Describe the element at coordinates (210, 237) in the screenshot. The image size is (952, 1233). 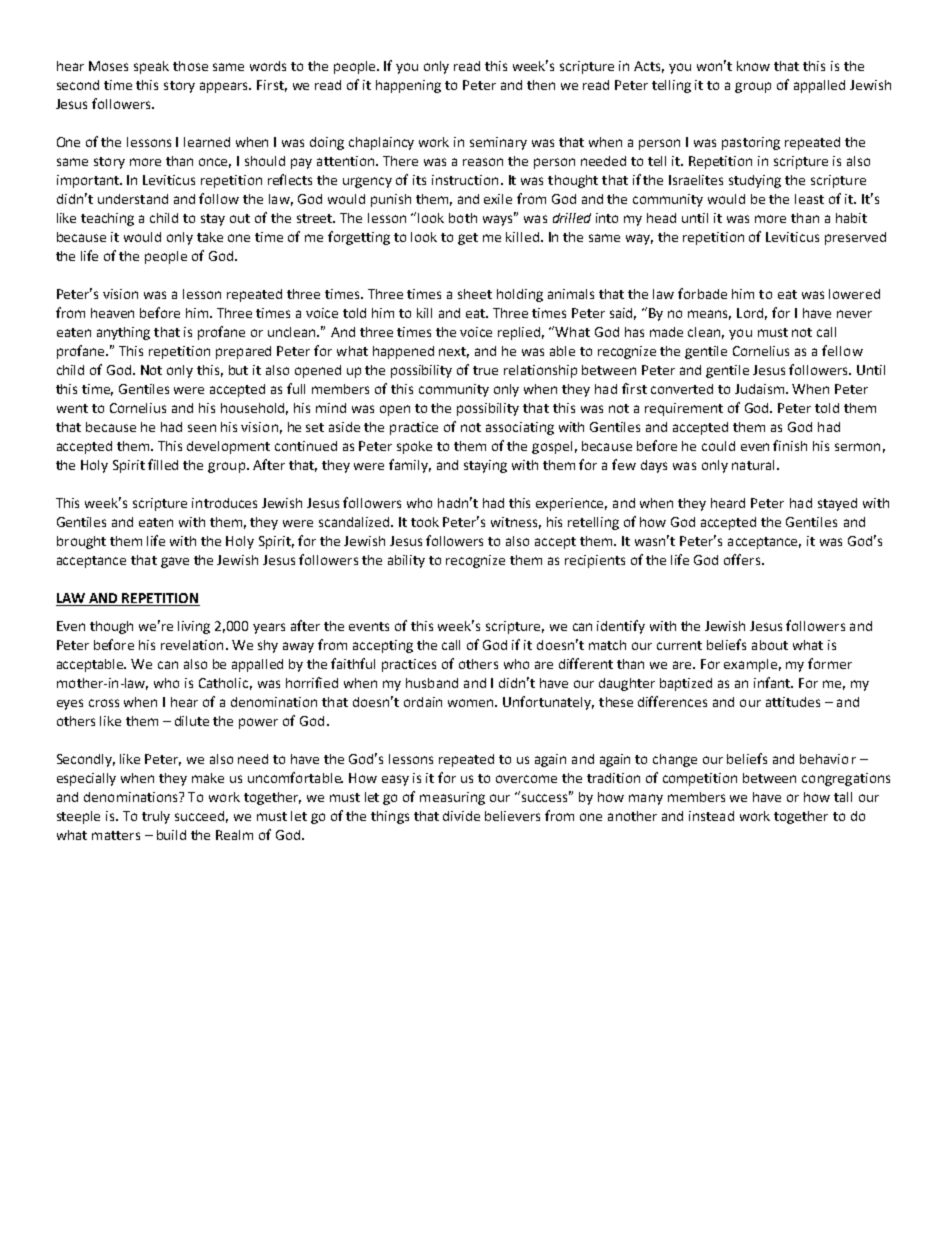
I see `take` at that location.
